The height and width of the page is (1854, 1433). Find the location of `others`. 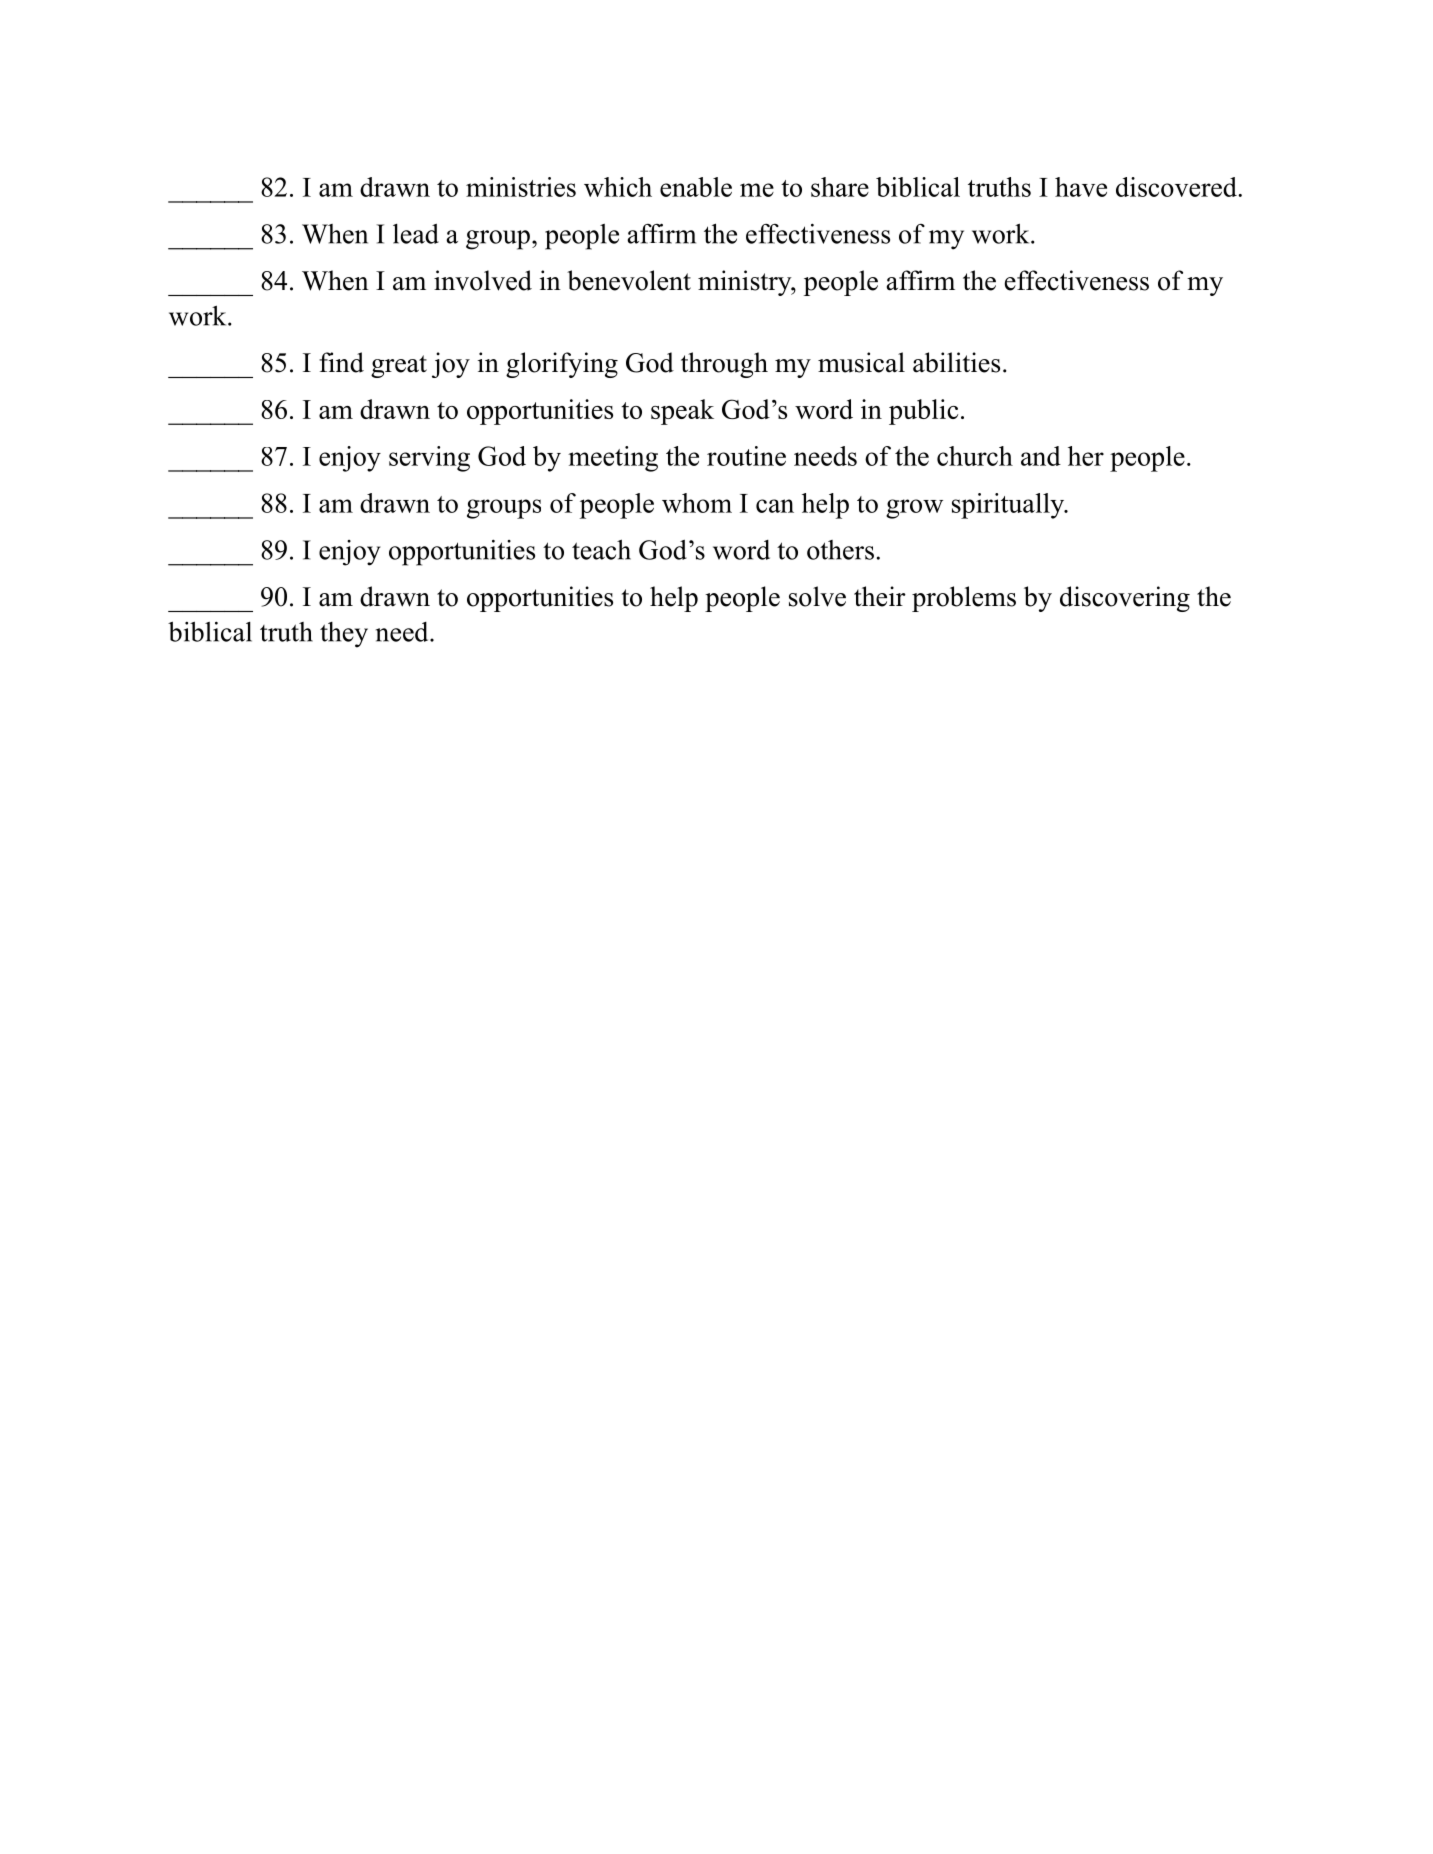

others is located at coordinates (840, 550).
